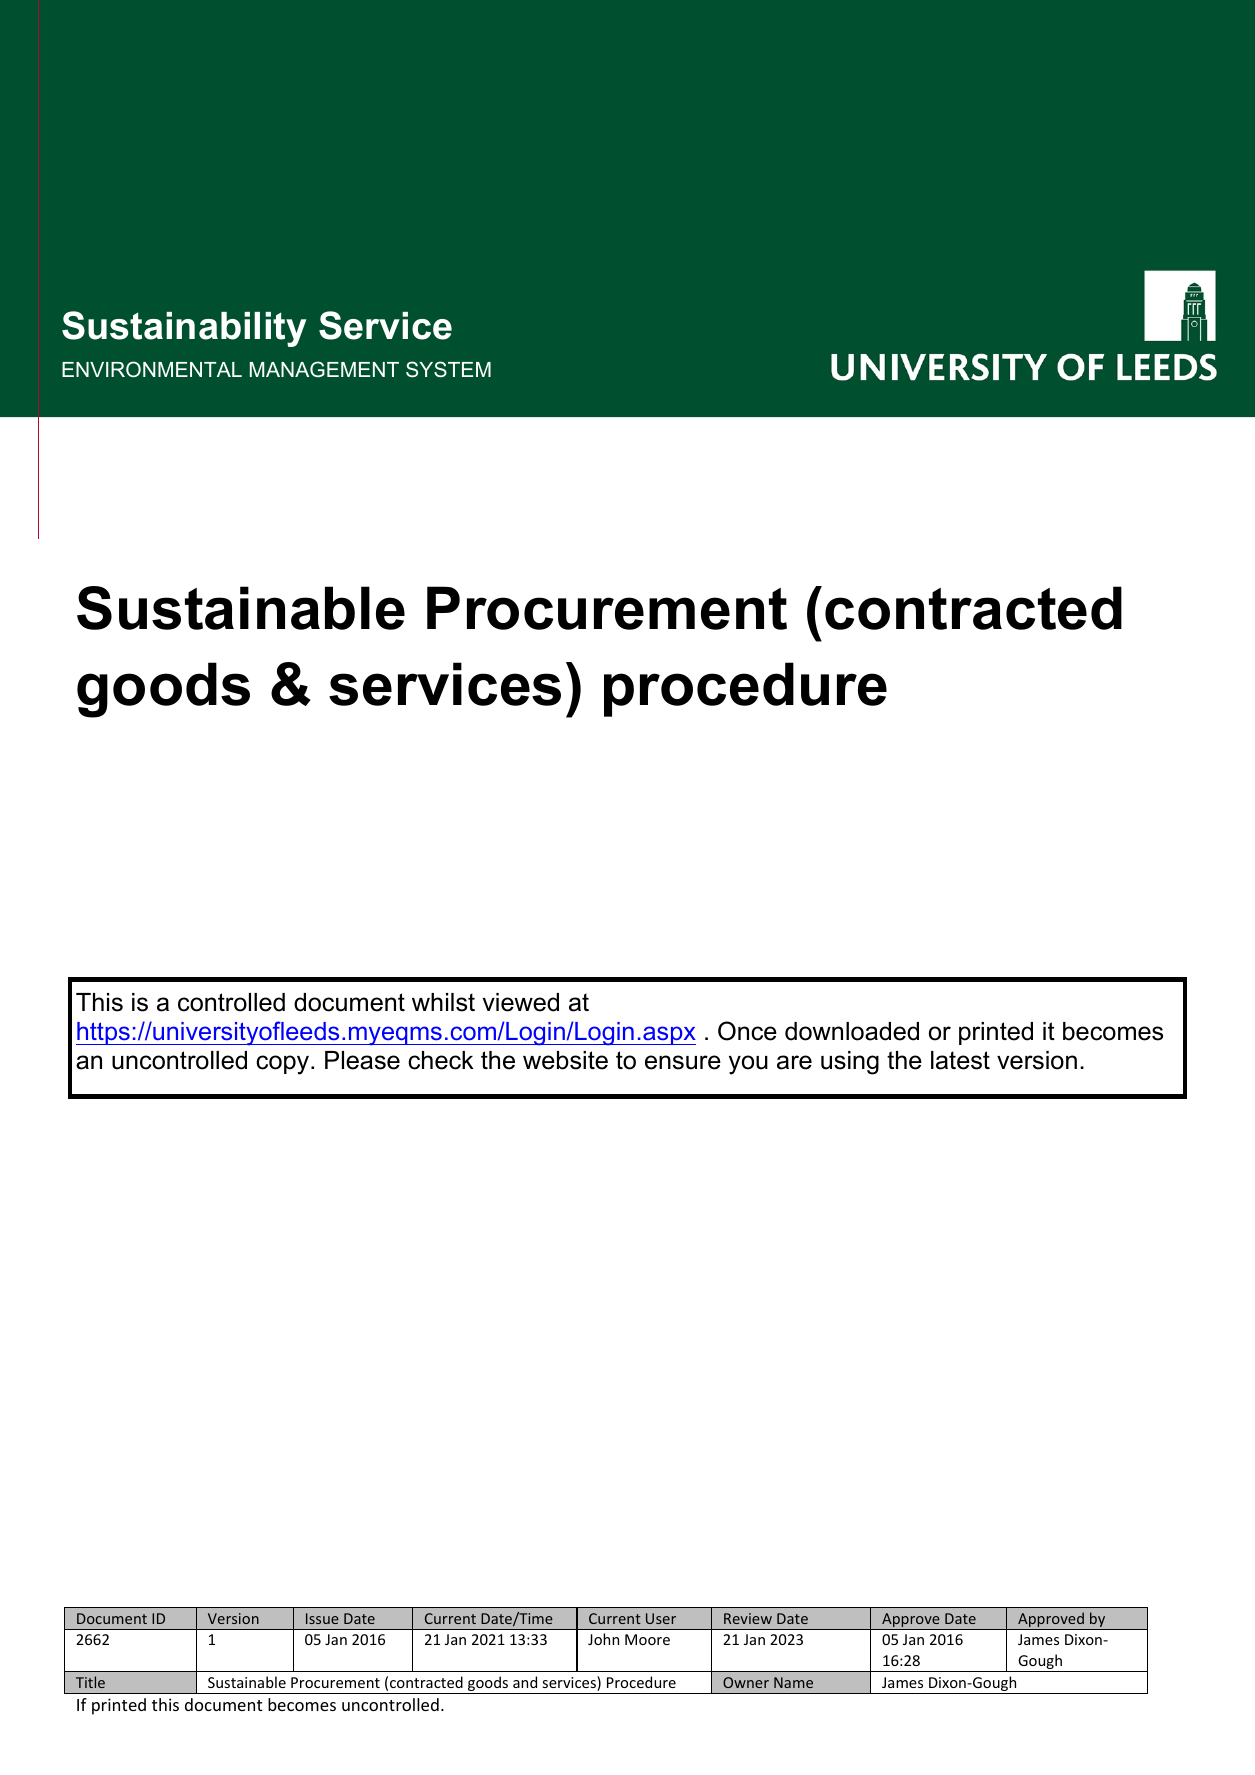 This screenshot has height=1775, width=1255. What do you see at coordinates (520, 1002) in the screenshot?
I see `viewed` at bounding box center [520, 1002].
